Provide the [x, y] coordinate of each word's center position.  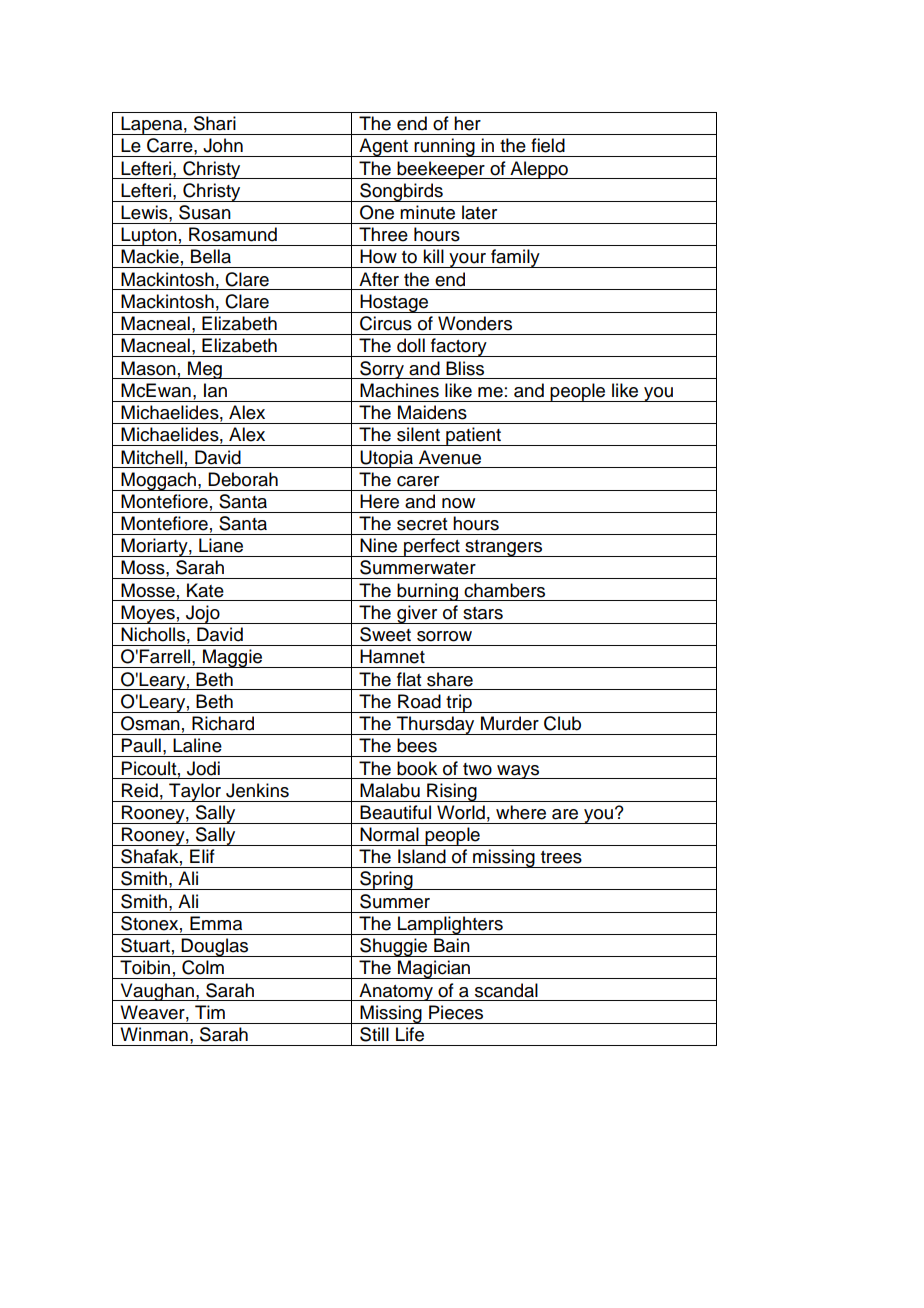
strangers [504, 548]
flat [409, 679]
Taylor [195, 792]
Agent [383, 147]
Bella [211, 256]
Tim [210, 1012]
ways [518, 772]
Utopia [387, 459]
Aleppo [539, 170]
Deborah [243, 479]
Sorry [382, 370]
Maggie [233, 658]
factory [459, 347]
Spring [386, 880]
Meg [205, 370]
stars [483, 613]
